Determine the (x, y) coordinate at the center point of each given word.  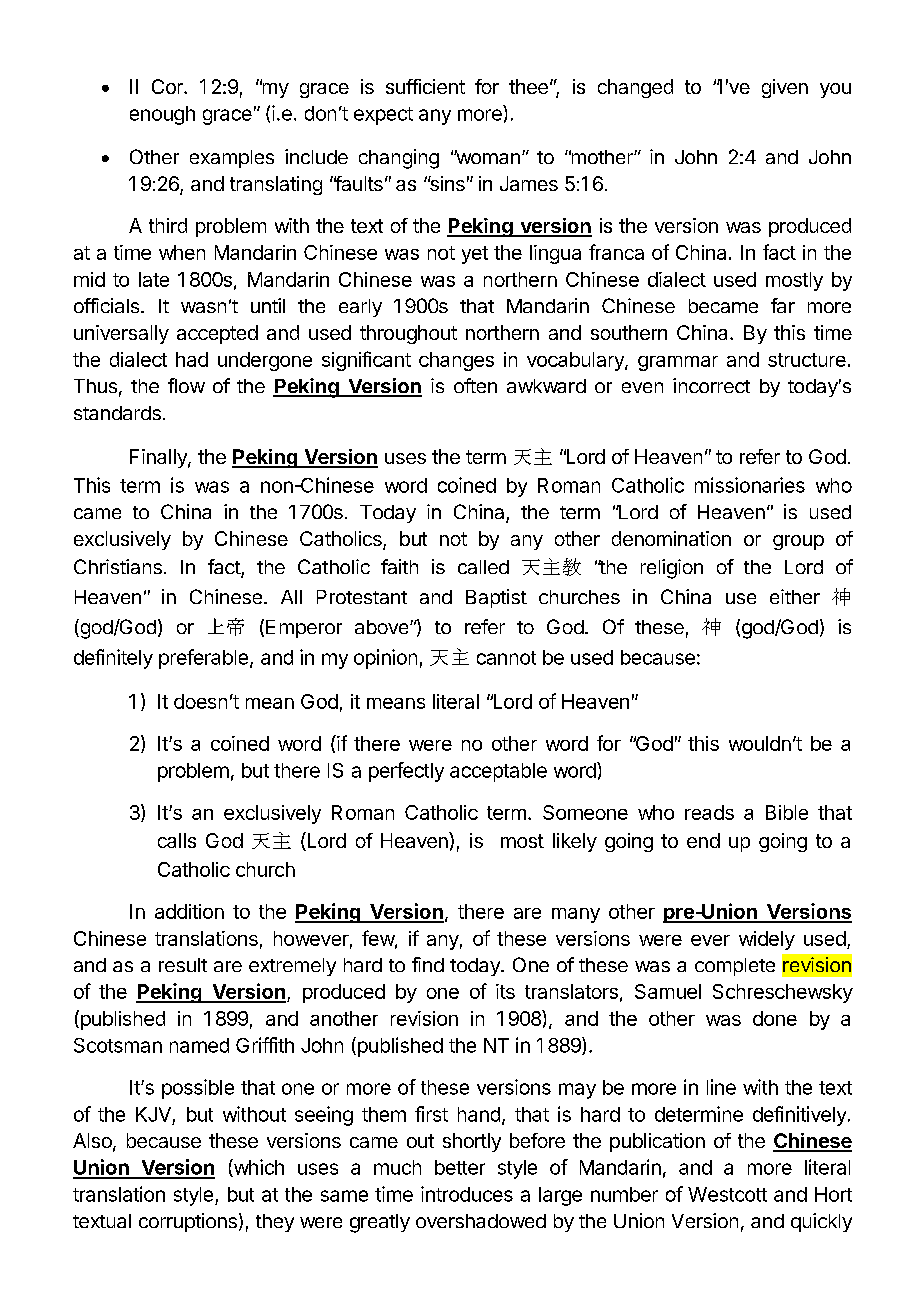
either (795, 596)
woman (487, 157)
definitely (113, 659)
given (785, 88)
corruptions (188, 1222)
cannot (506, 658)
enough (162, 115)
